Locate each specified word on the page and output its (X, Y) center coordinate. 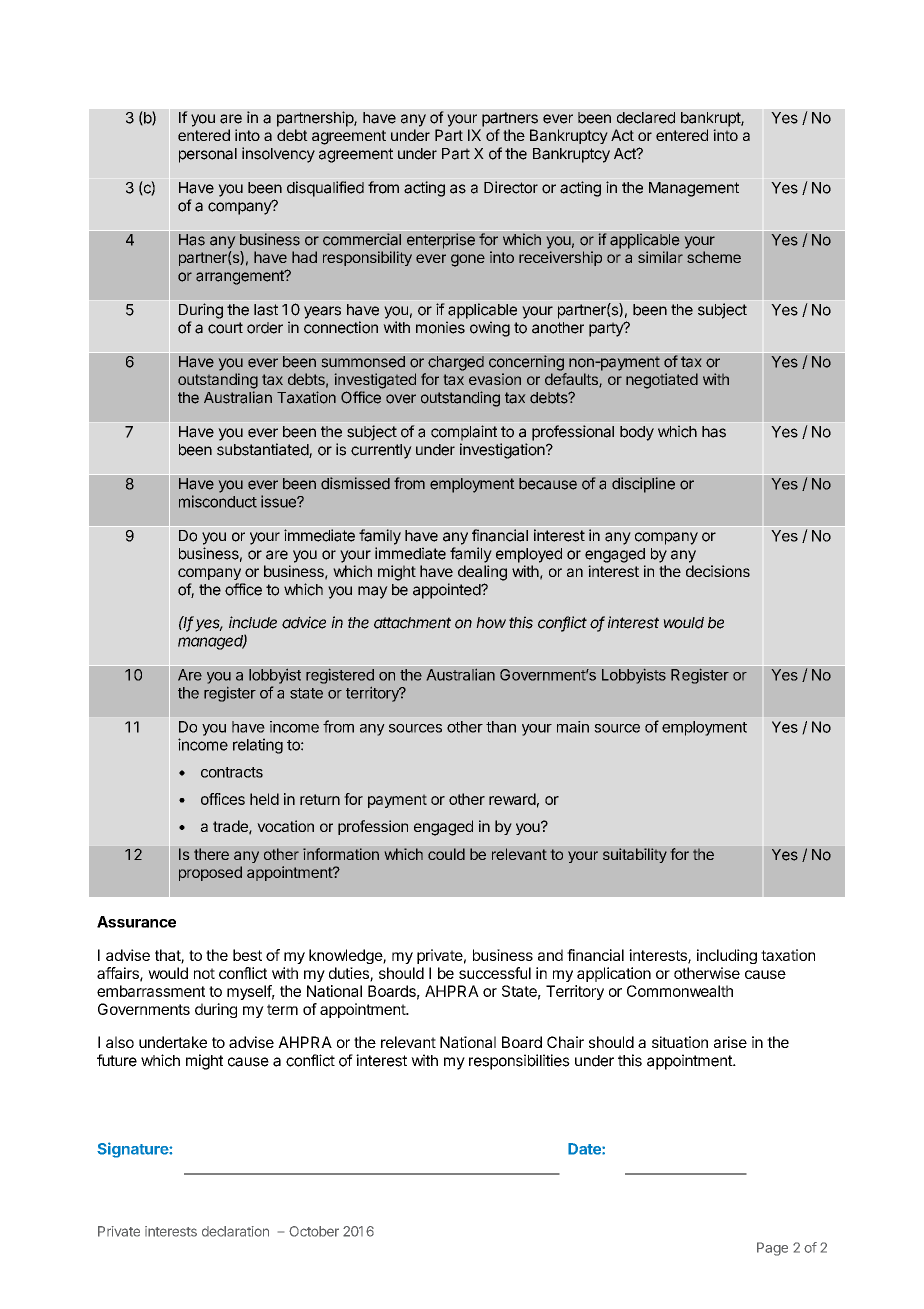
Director (511, 187)
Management (694, 189)
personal (208, 155)
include (253, 622)
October (314, 1231)
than (501, 727)
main (573, 727)
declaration (235, 1231)
